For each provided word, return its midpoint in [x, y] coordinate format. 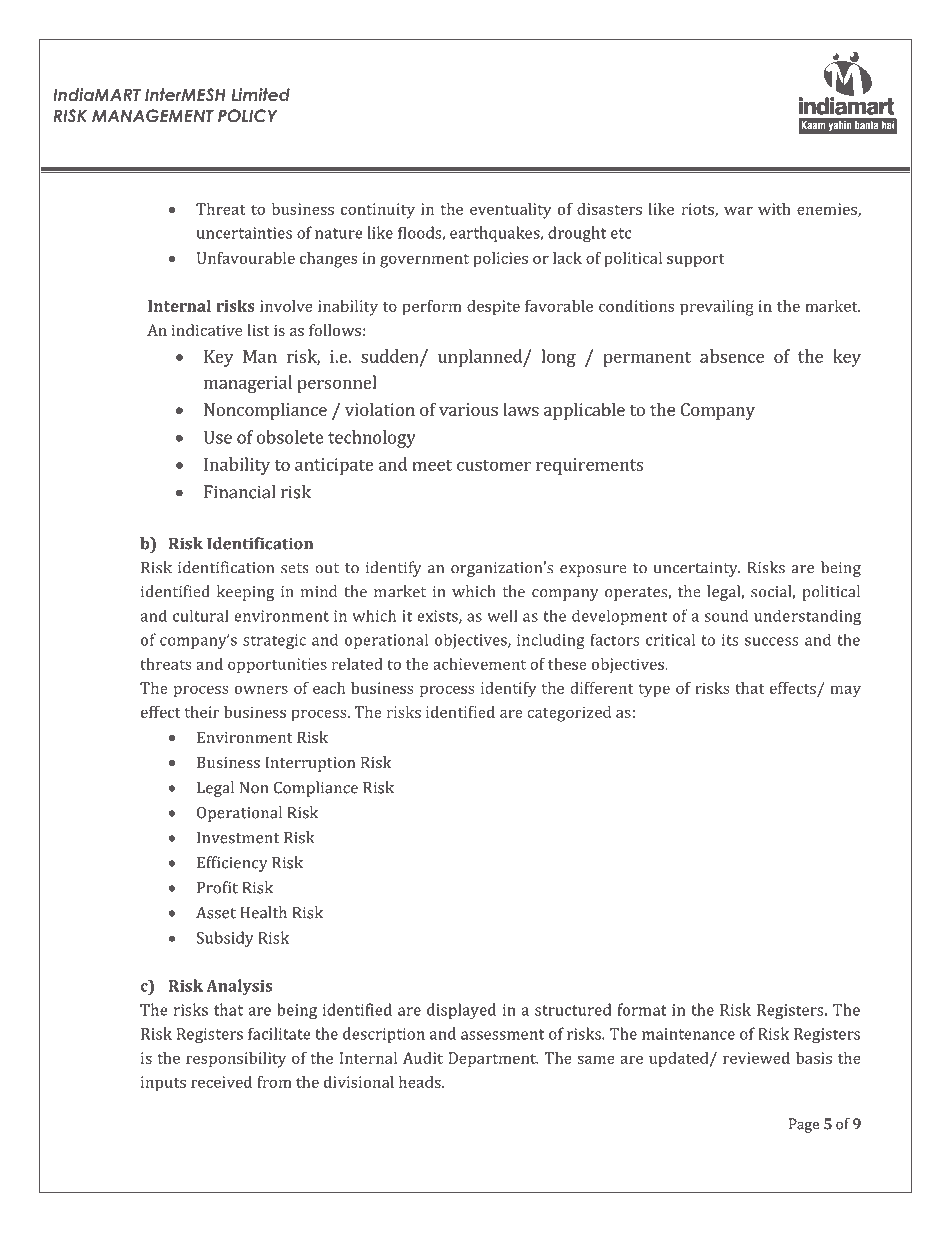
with [774, 209]
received [221, 1082]
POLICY [248, 115]
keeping [245, 593]
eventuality [511, 211]
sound [726, 615]
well [502, 615]
